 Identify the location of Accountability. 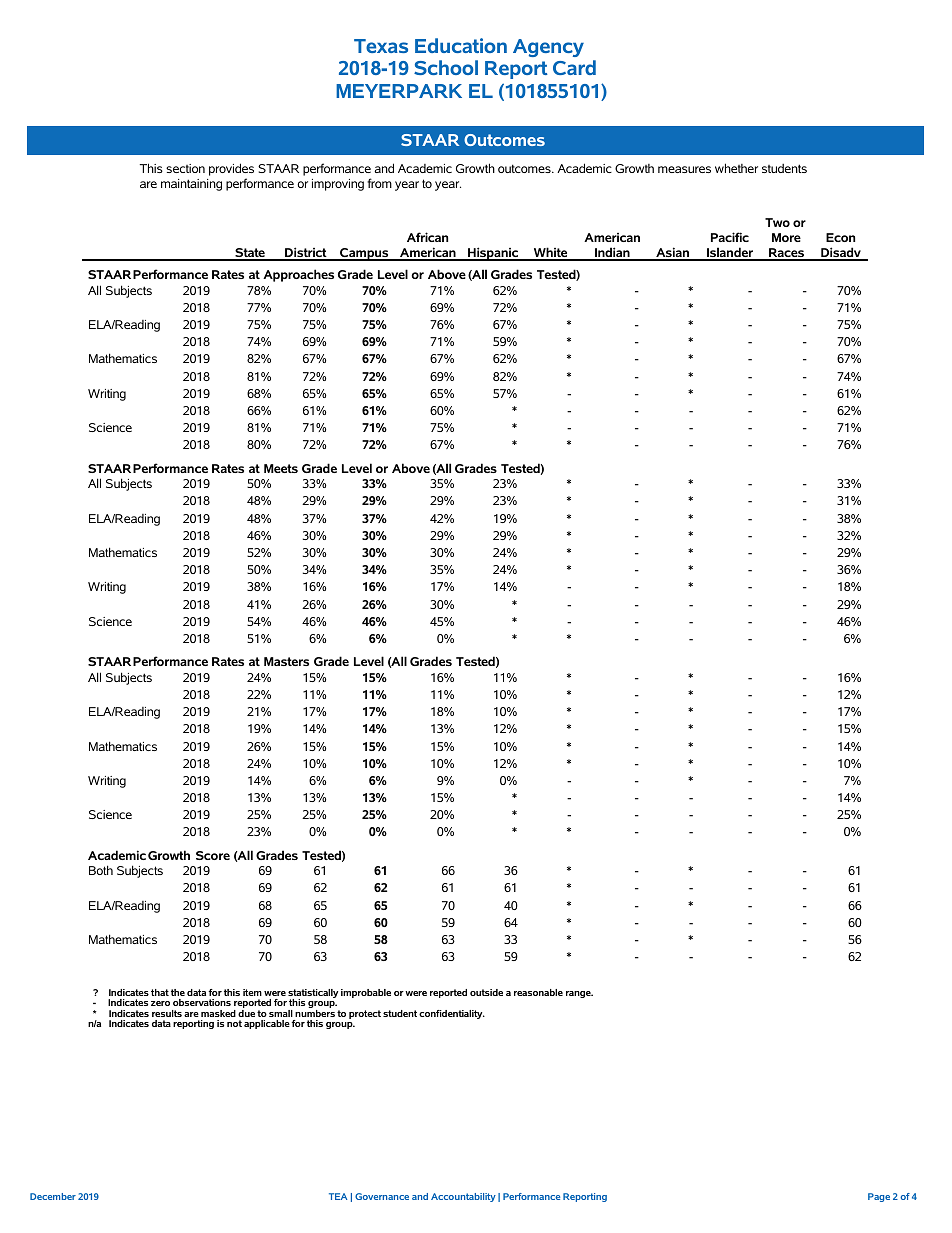
(463, 1197).
